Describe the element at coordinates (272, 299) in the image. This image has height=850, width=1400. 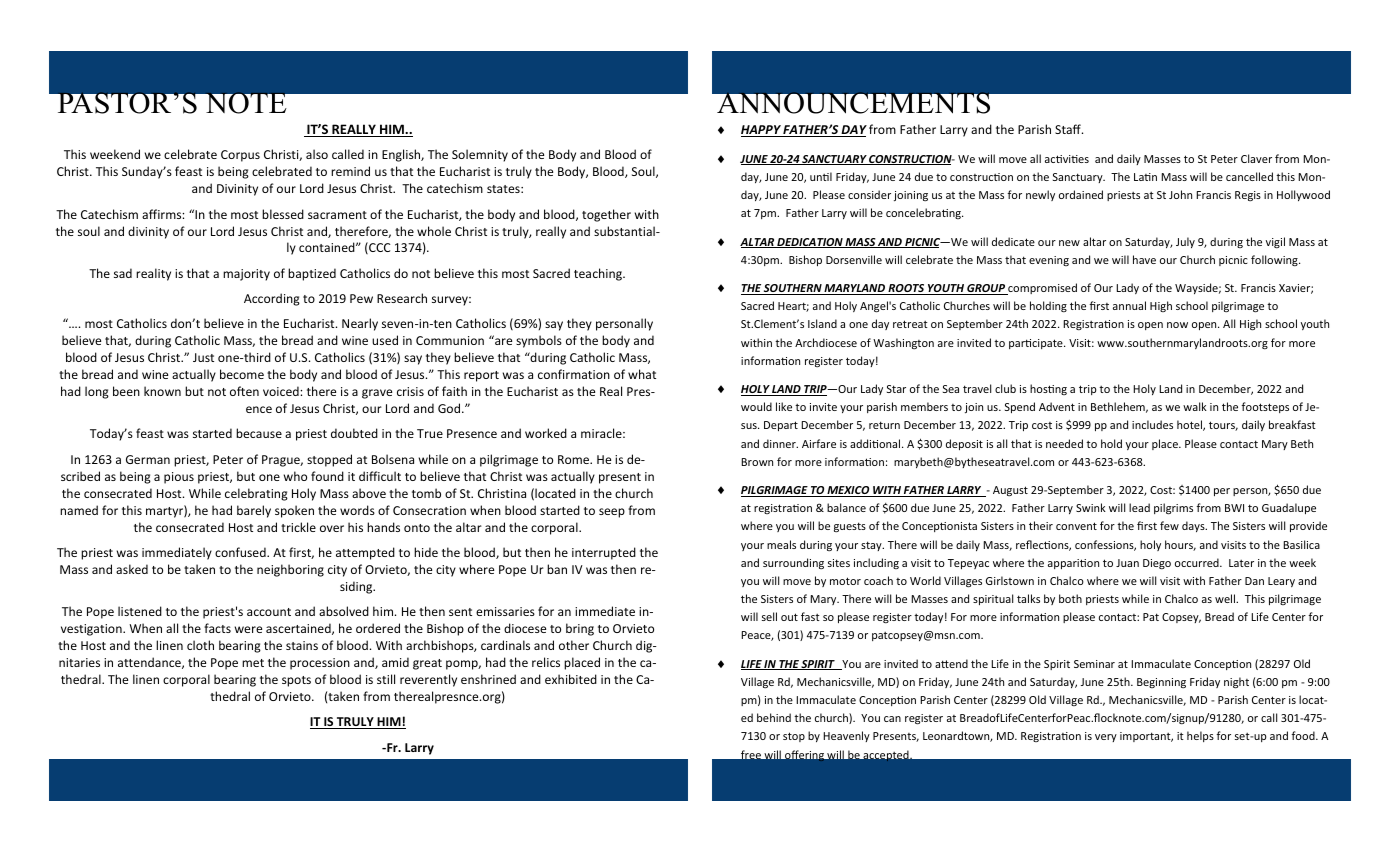
I see `According` at that location.
